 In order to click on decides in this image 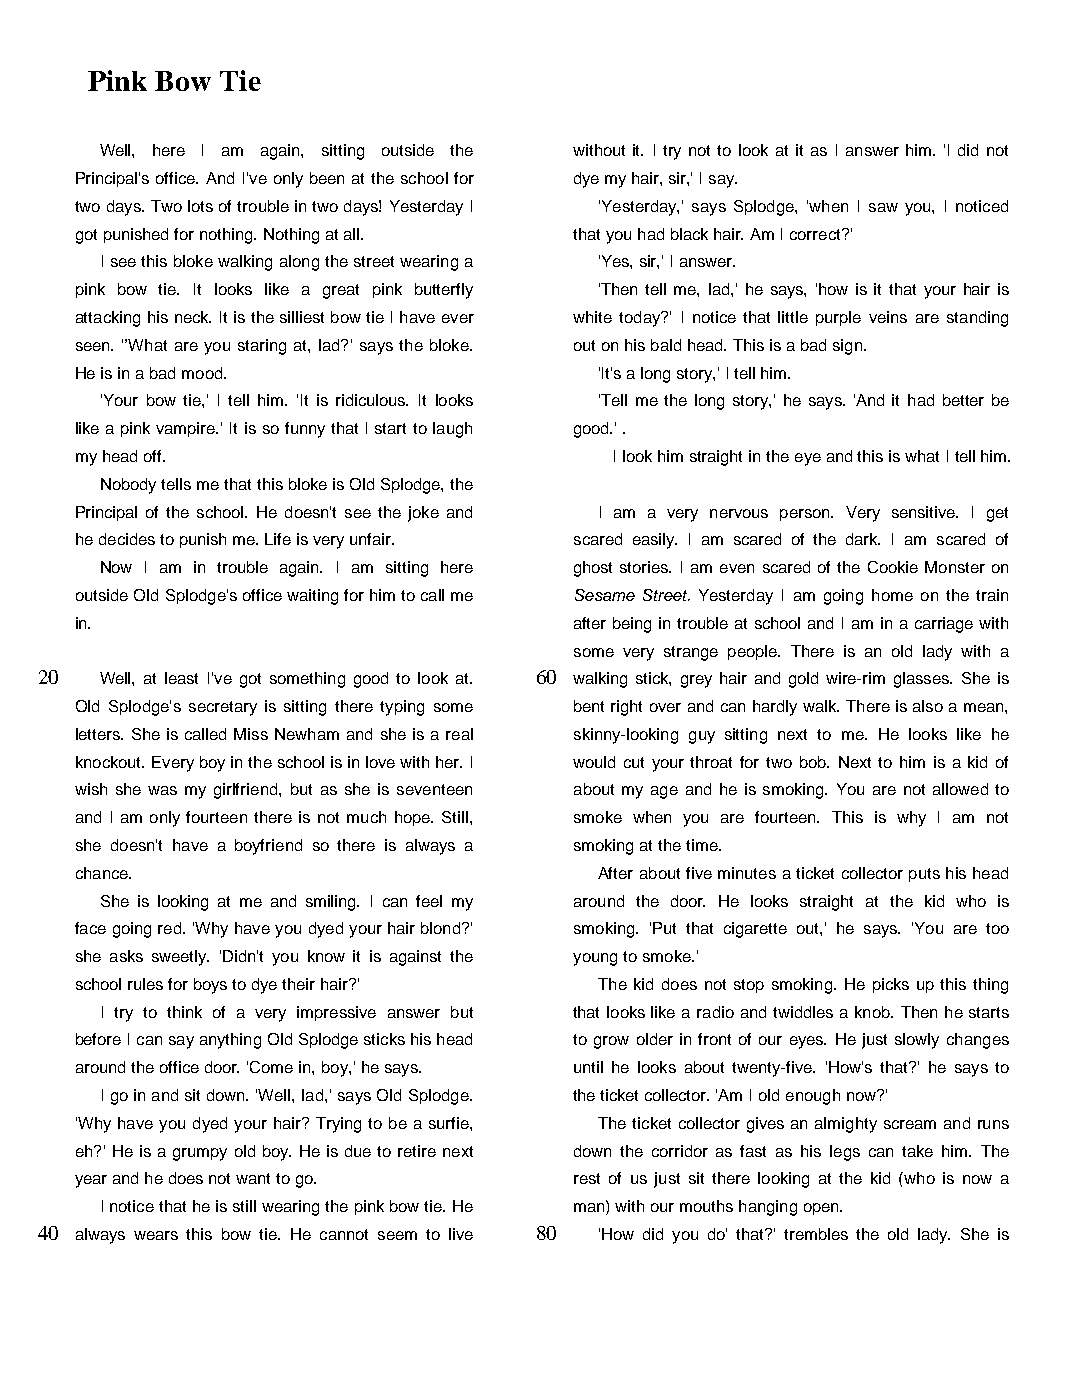, I will do `click(127, 539)`.
